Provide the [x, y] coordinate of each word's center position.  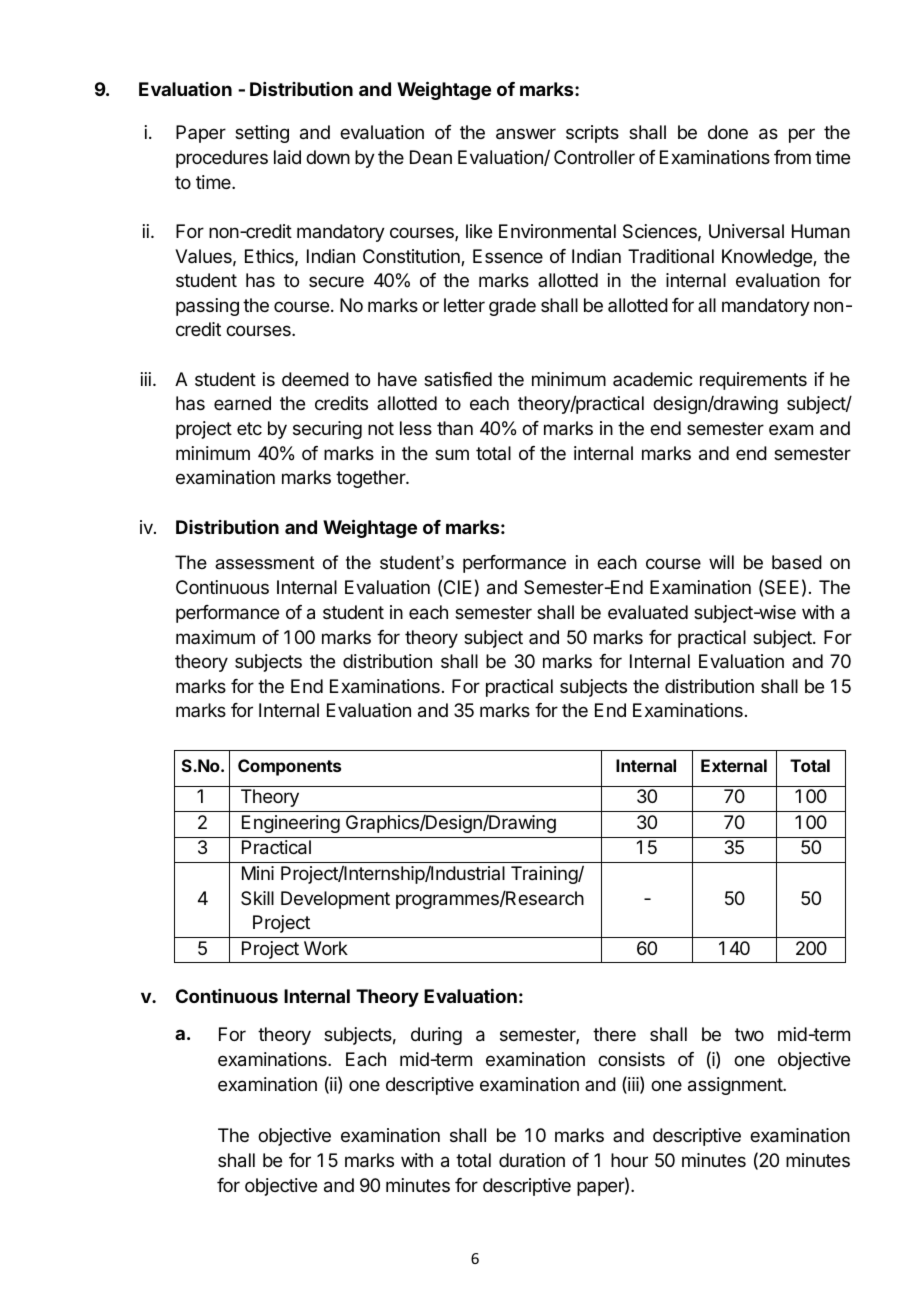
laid [287, 157]
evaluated [648, 612]
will [721, 562]
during [436, 1036]
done [728, 132]
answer [526, 134]
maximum [215, 637]
